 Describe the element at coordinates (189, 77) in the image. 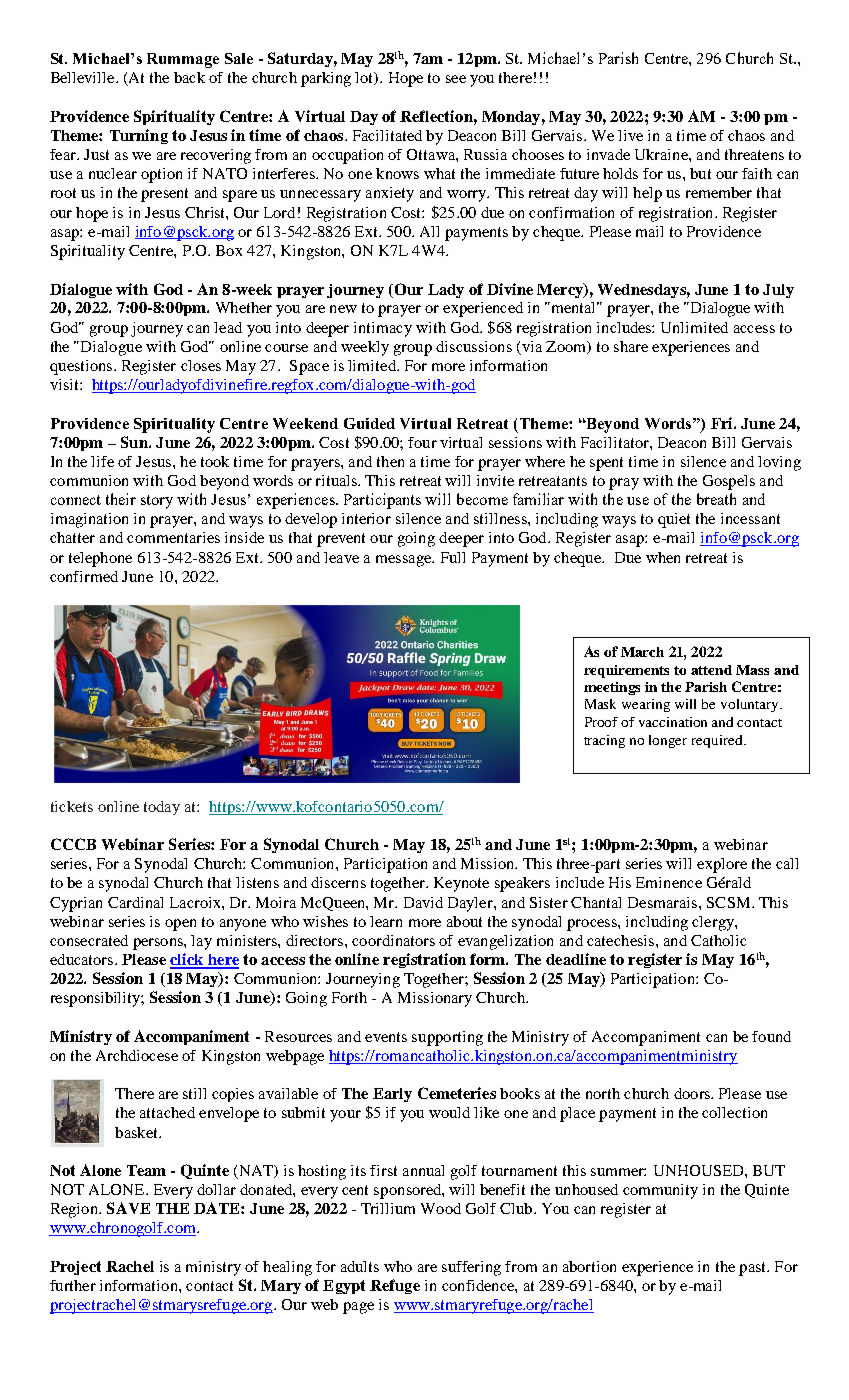

I see `back` at that location.
